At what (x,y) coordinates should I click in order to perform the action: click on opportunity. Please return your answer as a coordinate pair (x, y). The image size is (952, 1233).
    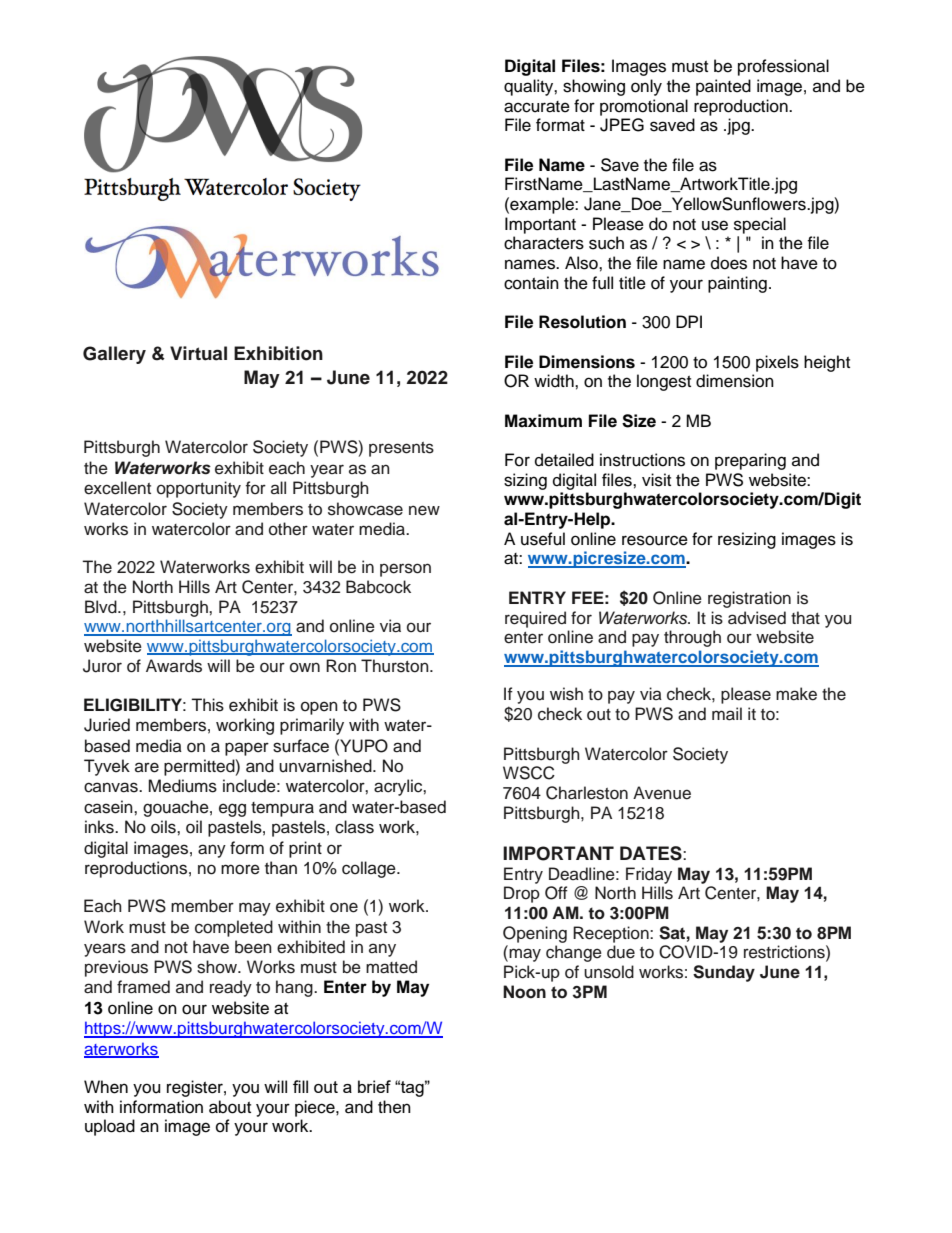
    Looking at the image, I should click on (199, 489).
